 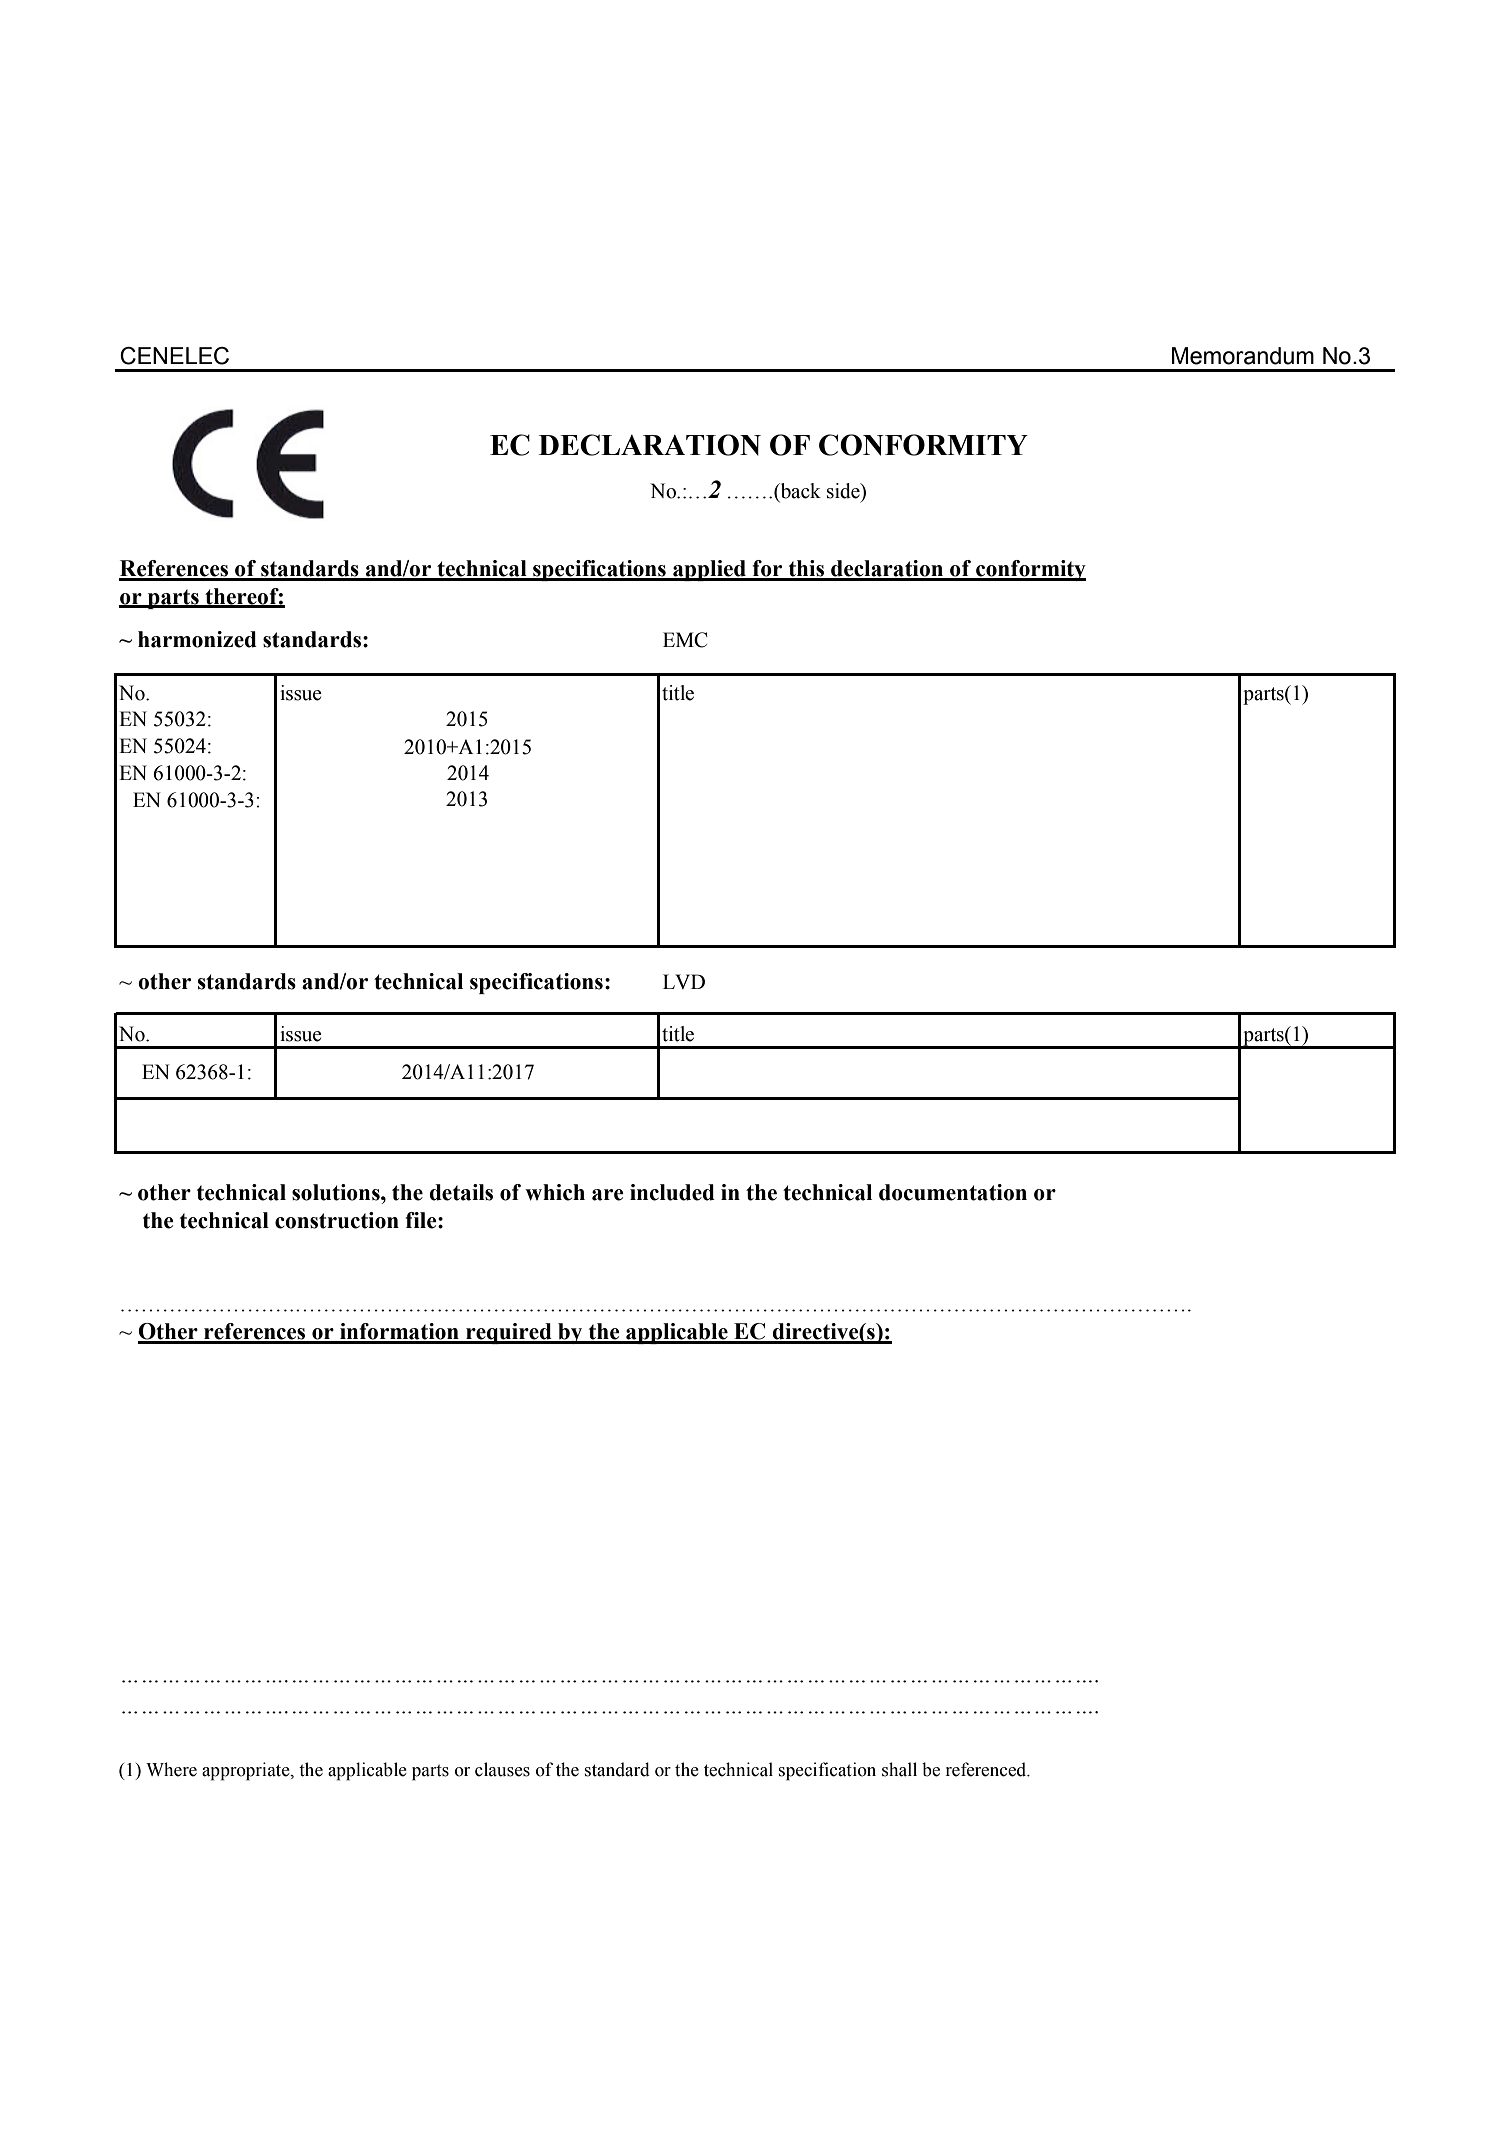 I want to click on referenced, so click(x=987, y=1769).
